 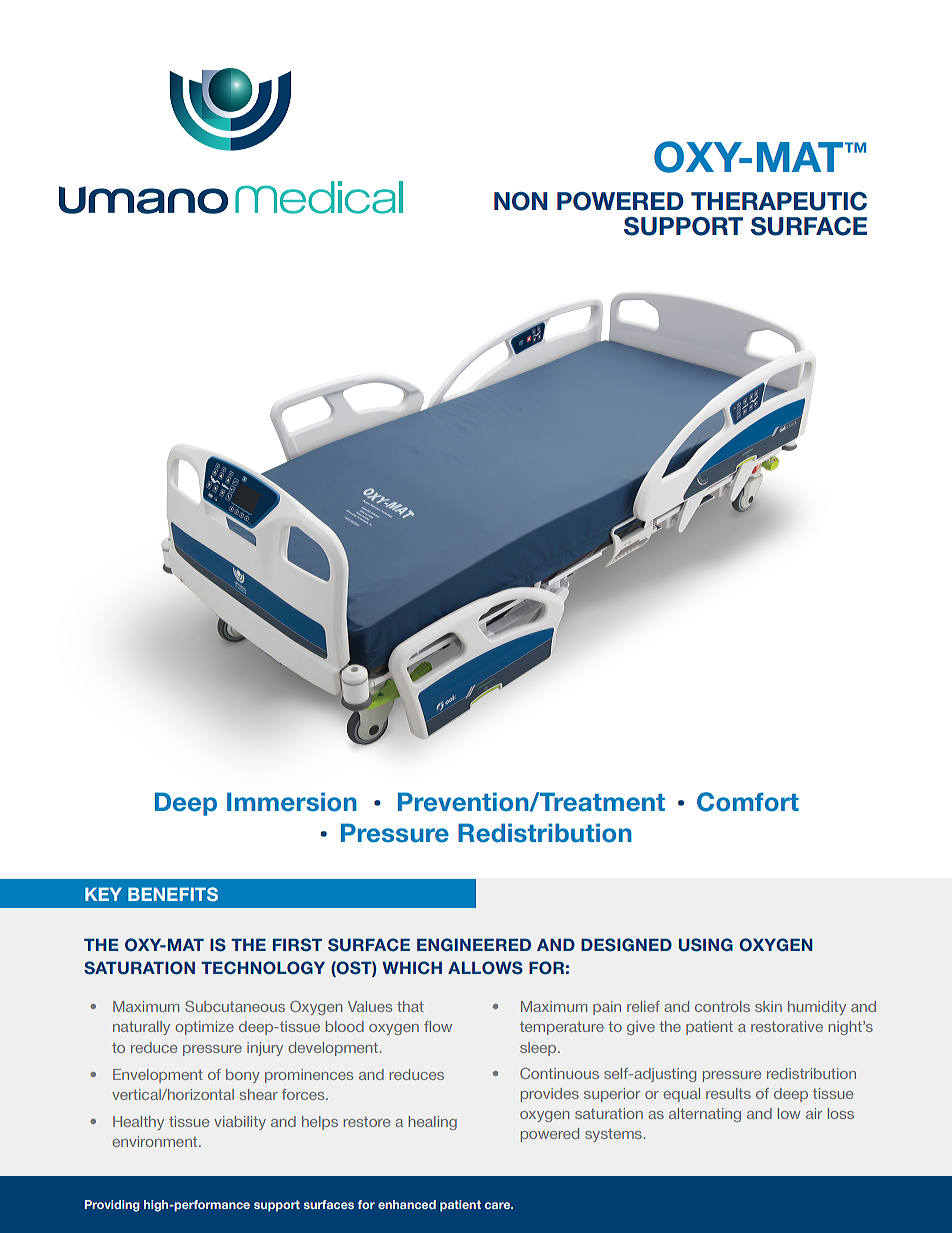 What do you see at coordinates (292, 802) in the image?
I see `Immersion` at bounding box center [292, 802].
